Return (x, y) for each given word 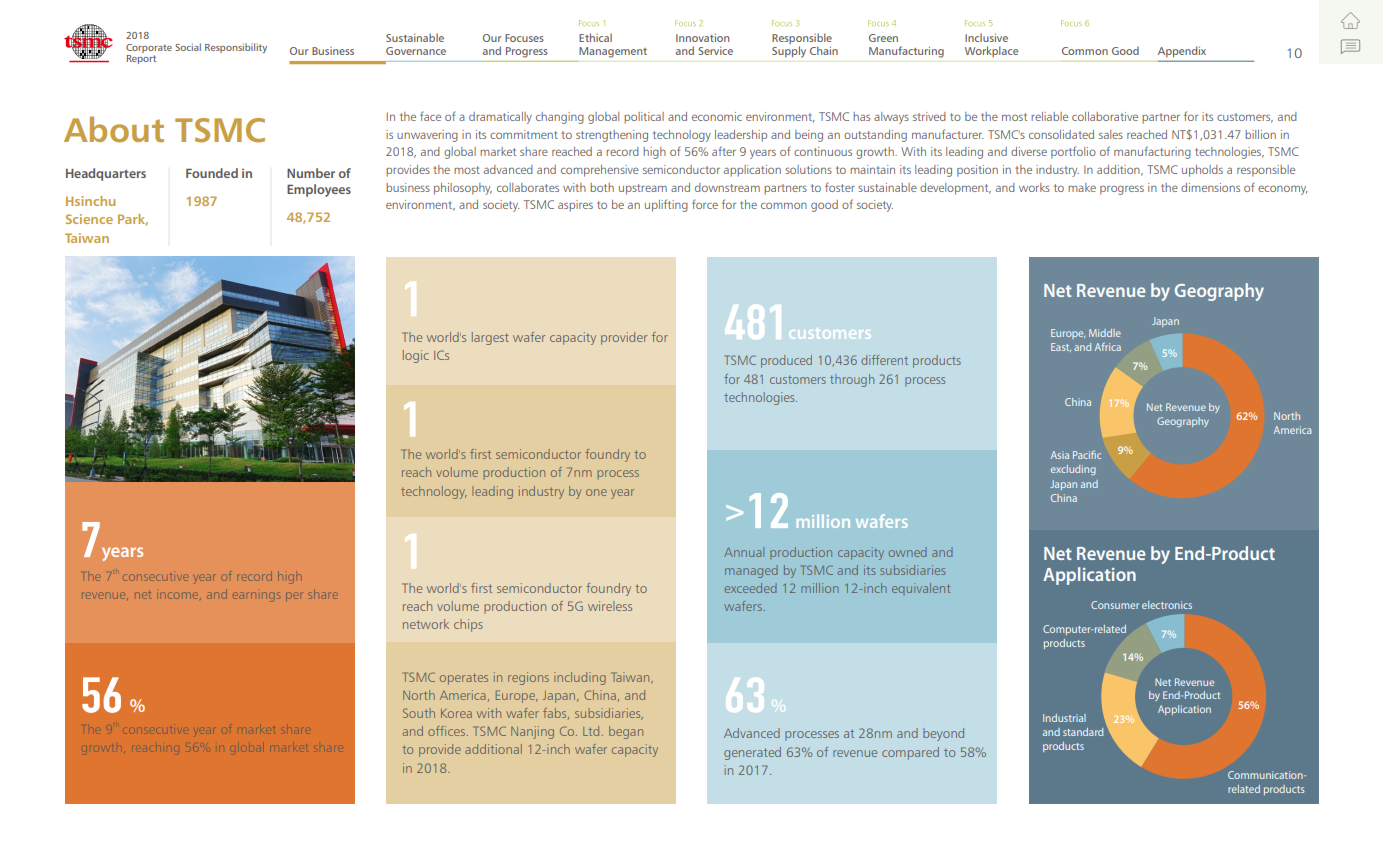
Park (133, 220)
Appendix (1182, 51)
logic (416, 356)
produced (786, 361)
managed (751, 571)
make (1082, 187)
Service (716, 51)
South (419, 713)
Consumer (1115, 605)
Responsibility (236, 48)
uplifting (666, 205)
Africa (1108, 347)
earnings (256, 597)
